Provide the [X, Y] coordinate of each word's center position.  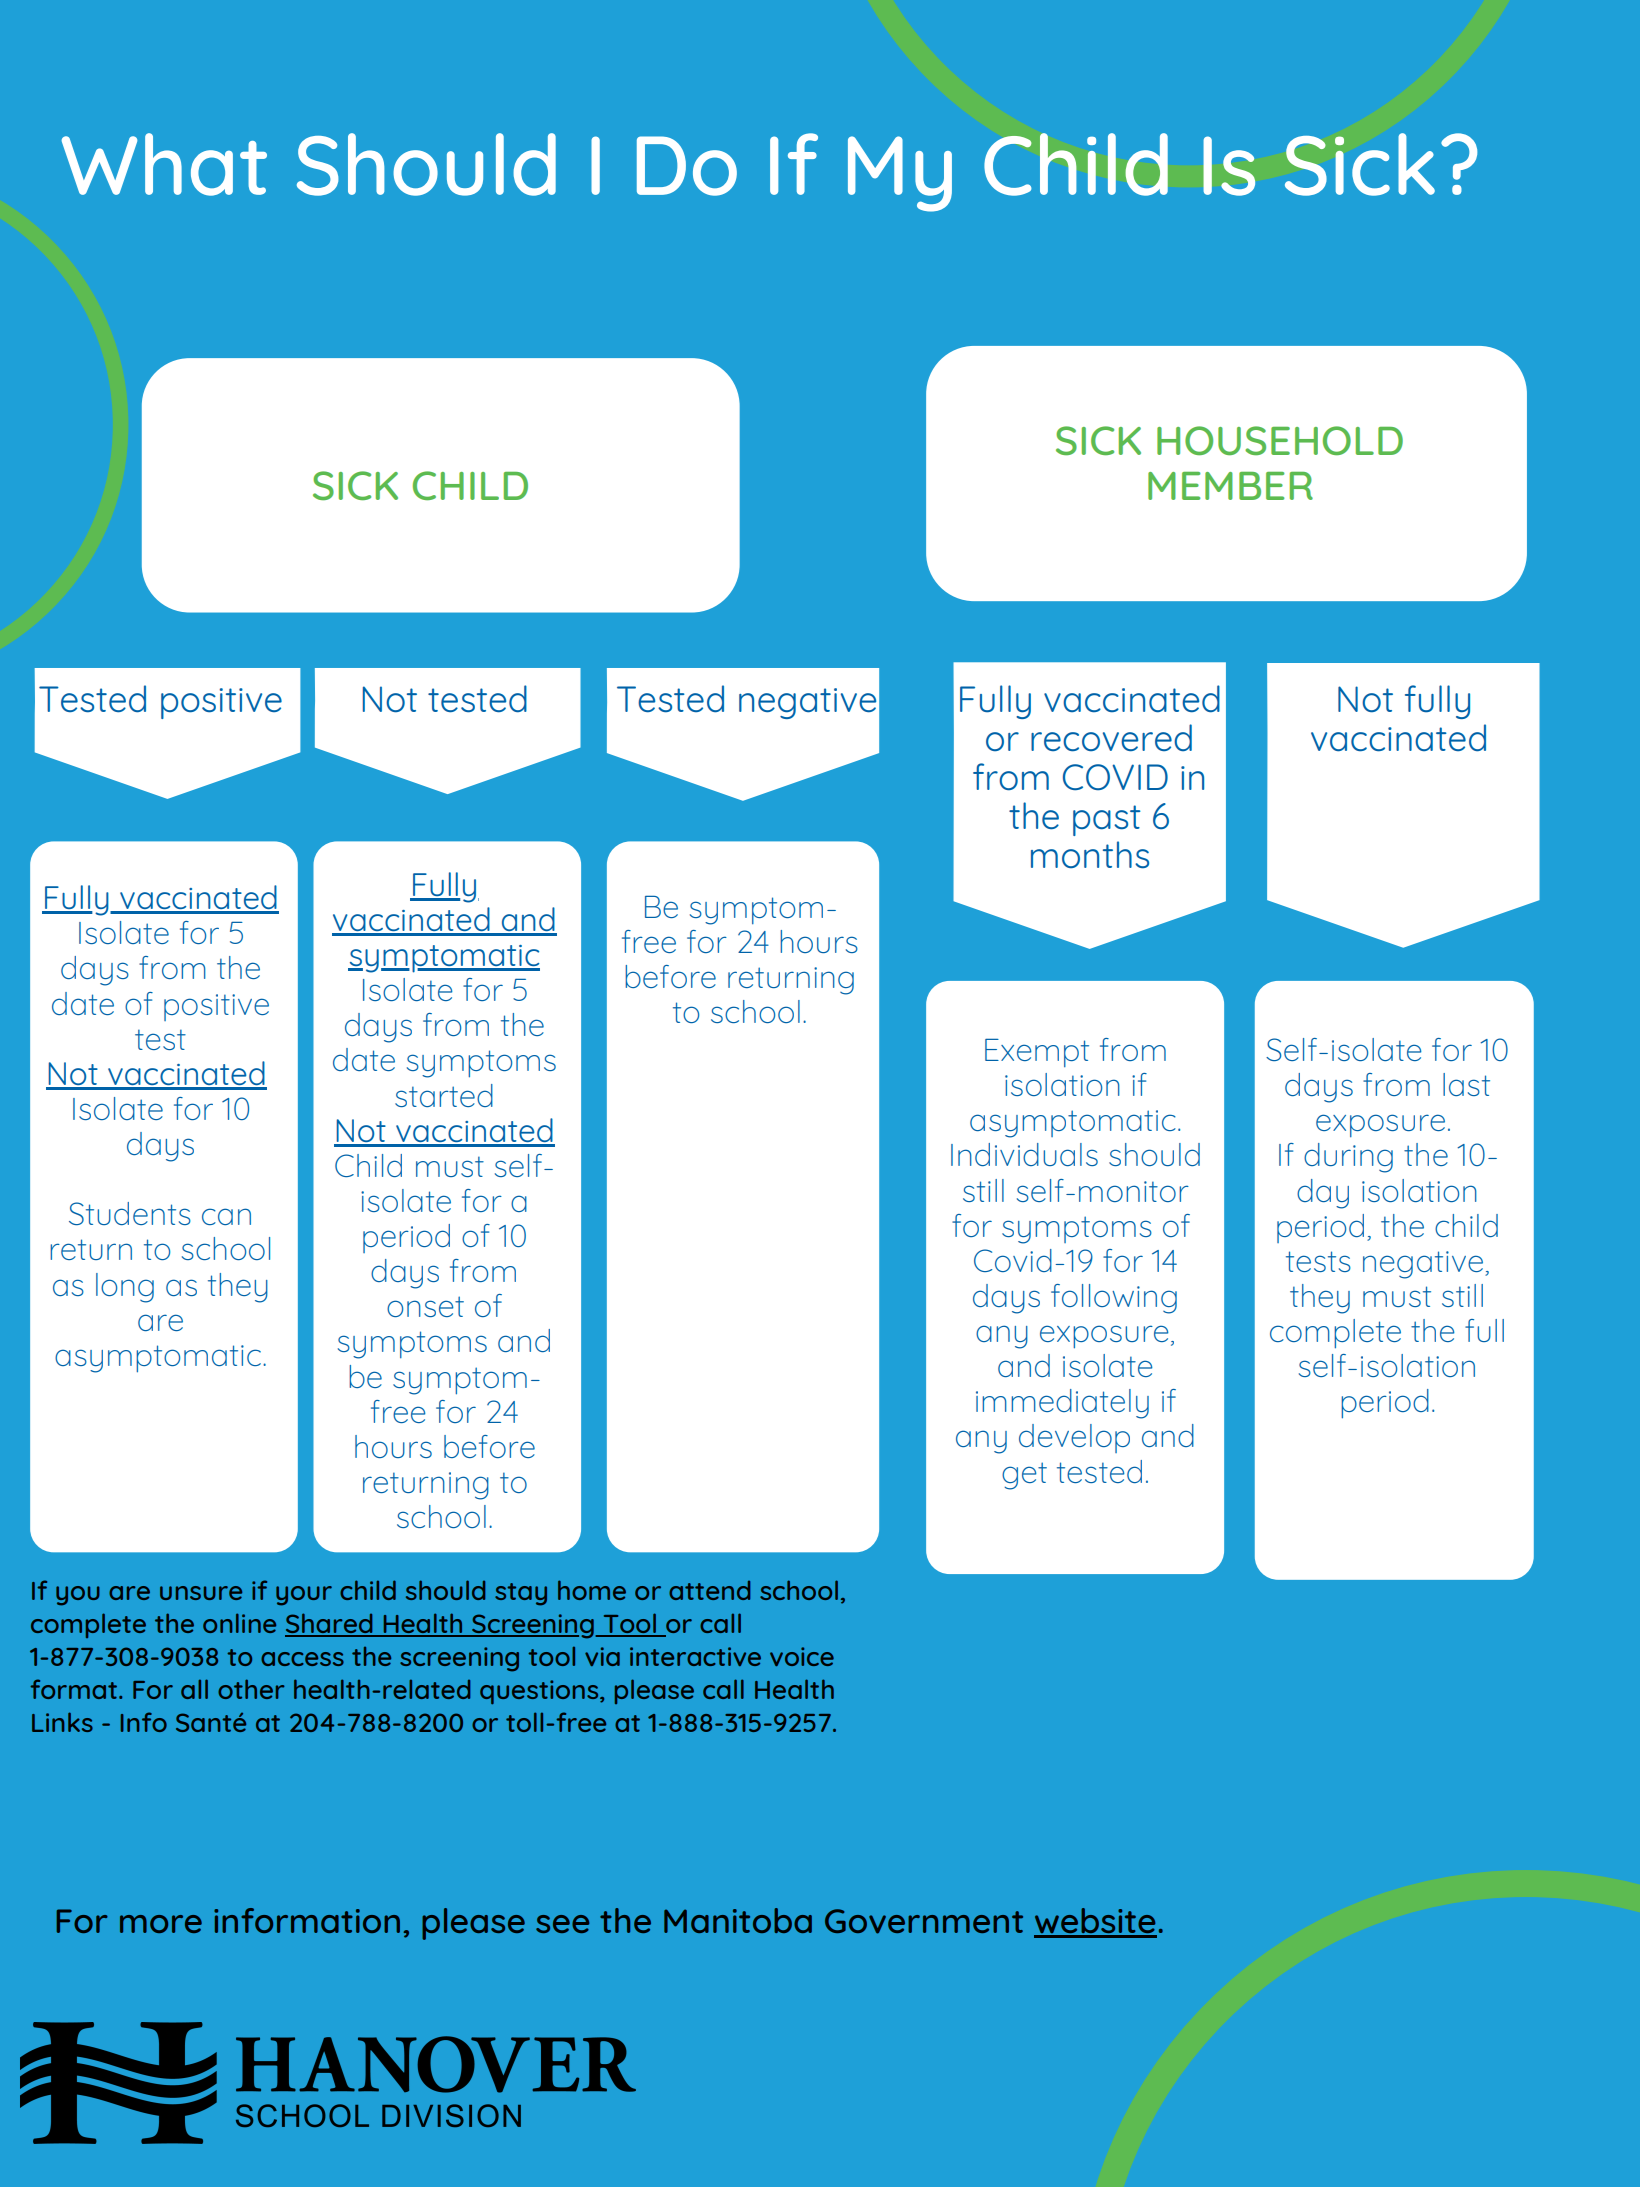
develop [1074, 1438]
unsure [201, 1593]
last [1466, 1084]
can [226, 1216]
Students [130, 1213]
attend [709, 1590]
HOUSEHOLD [1280, 440]
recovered [1111, 738]
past [1107, 820]
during [1348, 1158]
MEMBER [1230, 486]
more [161, 1924]
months [1090, 855]
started [444, 1095]
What [164, 164]
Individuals [1024, 1154]
